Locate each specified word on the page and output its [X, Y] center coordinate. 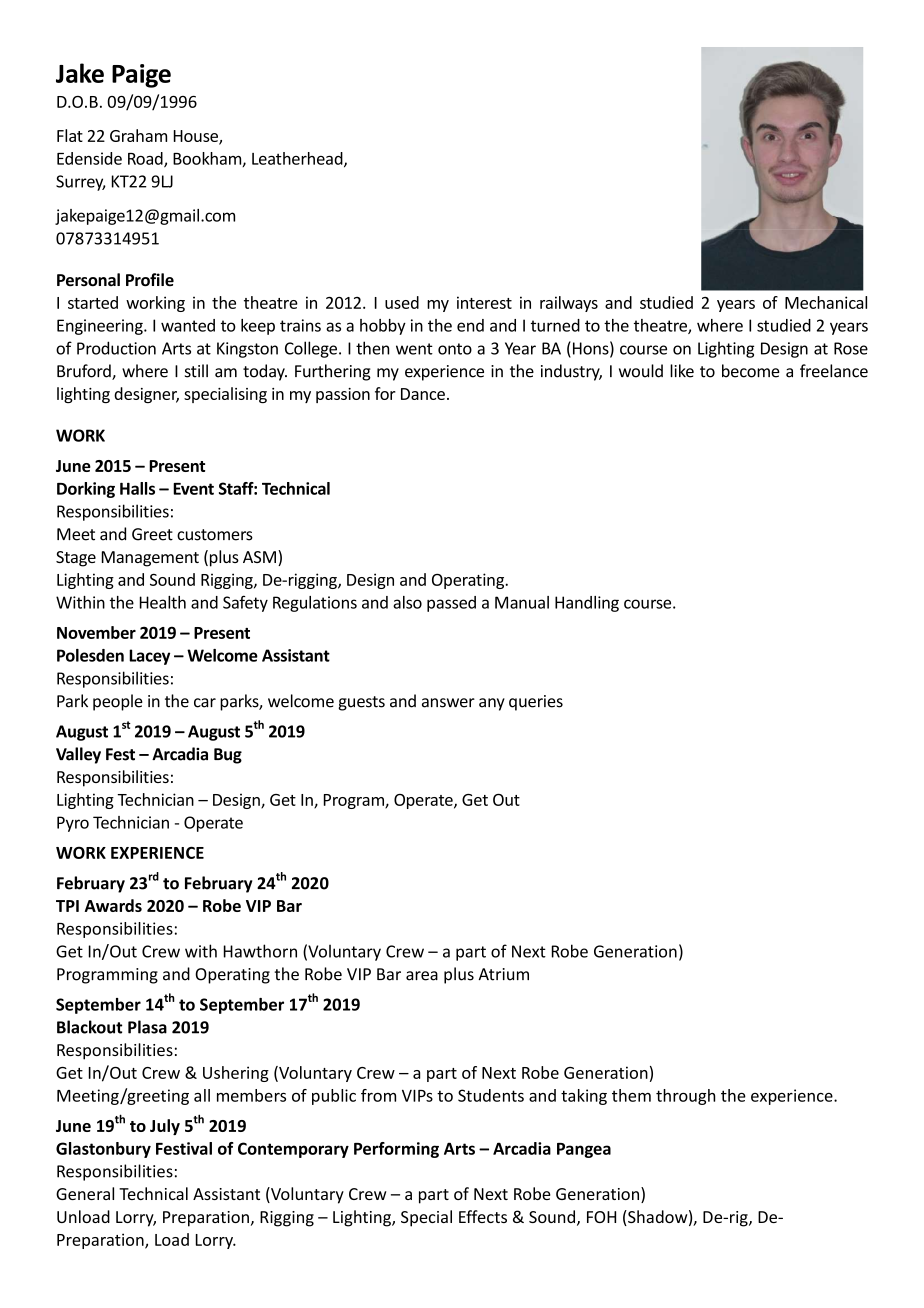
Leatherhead [298, 159]
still [196, 371]
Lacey [149, 657]
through [685, 1097]
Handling [587, 604]
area [422, 976]
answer [448, 703]
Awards [113, 905]
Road [146, 159]
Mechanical [826, 302]
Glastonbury [103, 1150]
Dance [423, 394]
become [751, 371]
